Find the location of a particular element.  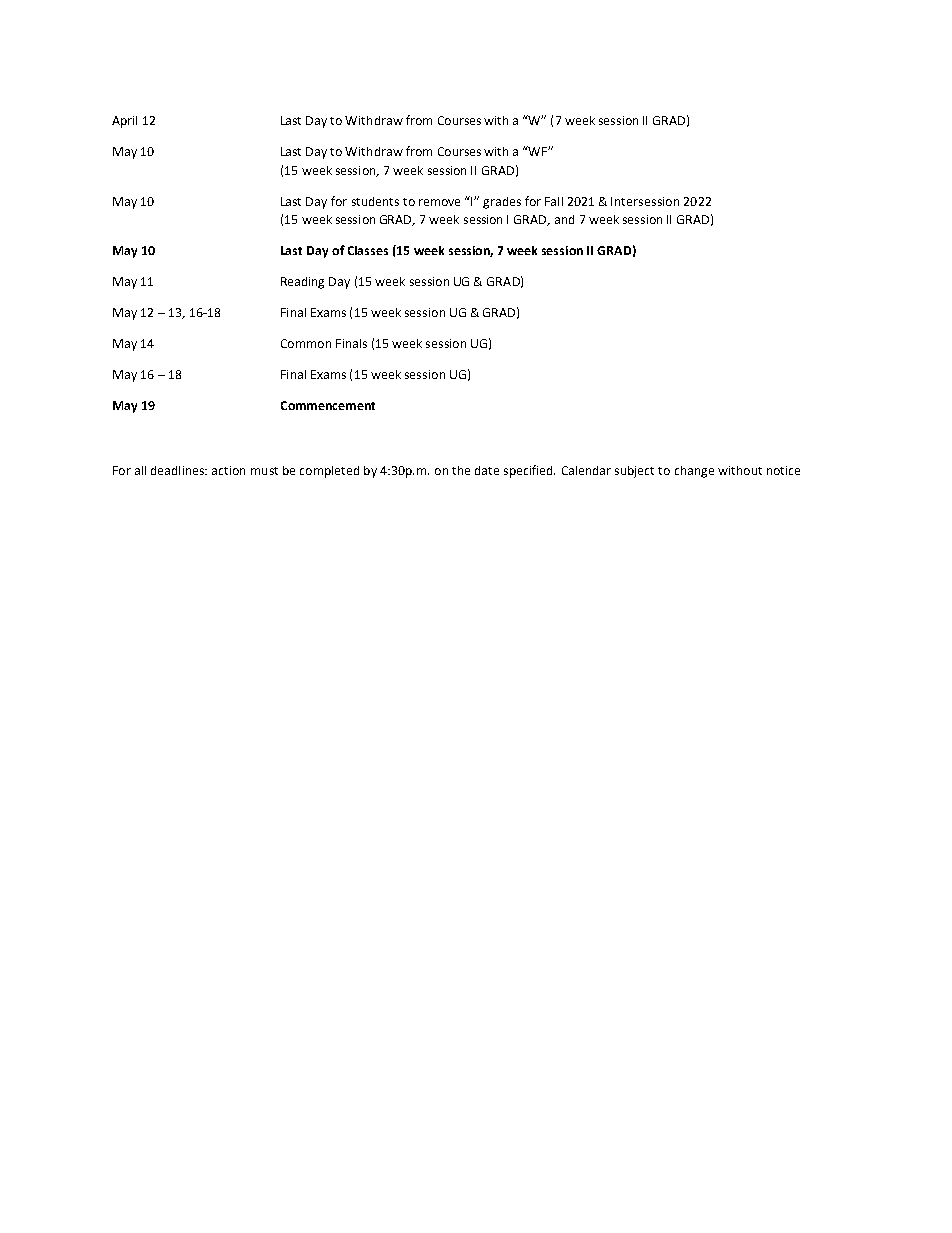

April is located at coordinates (124, 122).
